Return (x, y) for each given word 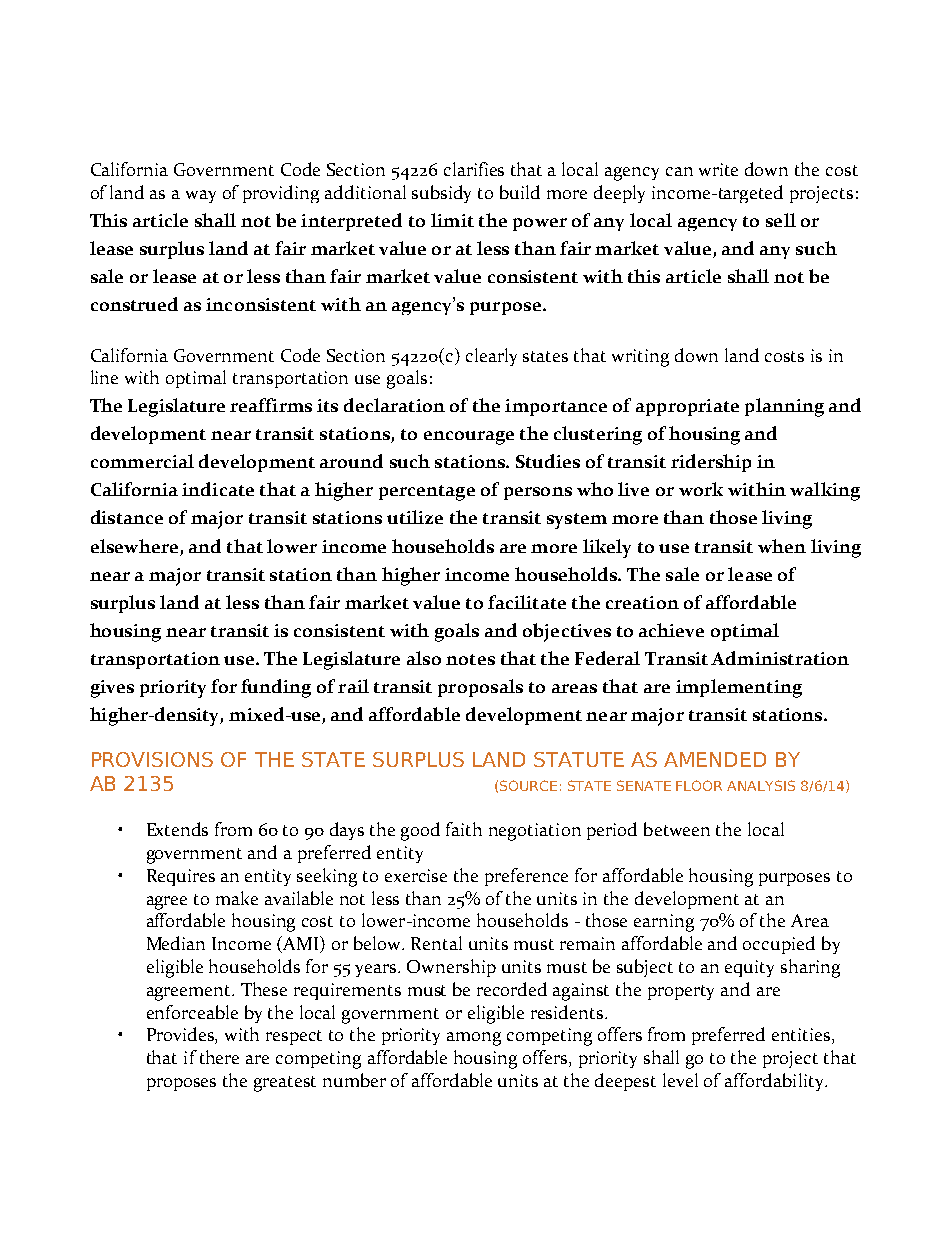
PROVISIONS (152, 759)
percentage (427, 493)
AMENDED (715, 759)
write (718, 169)
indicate (218, 489)
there (219, 1057)
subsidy (441, 194)
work (701, 489)
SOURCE (528, 785)
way (201, 196)
